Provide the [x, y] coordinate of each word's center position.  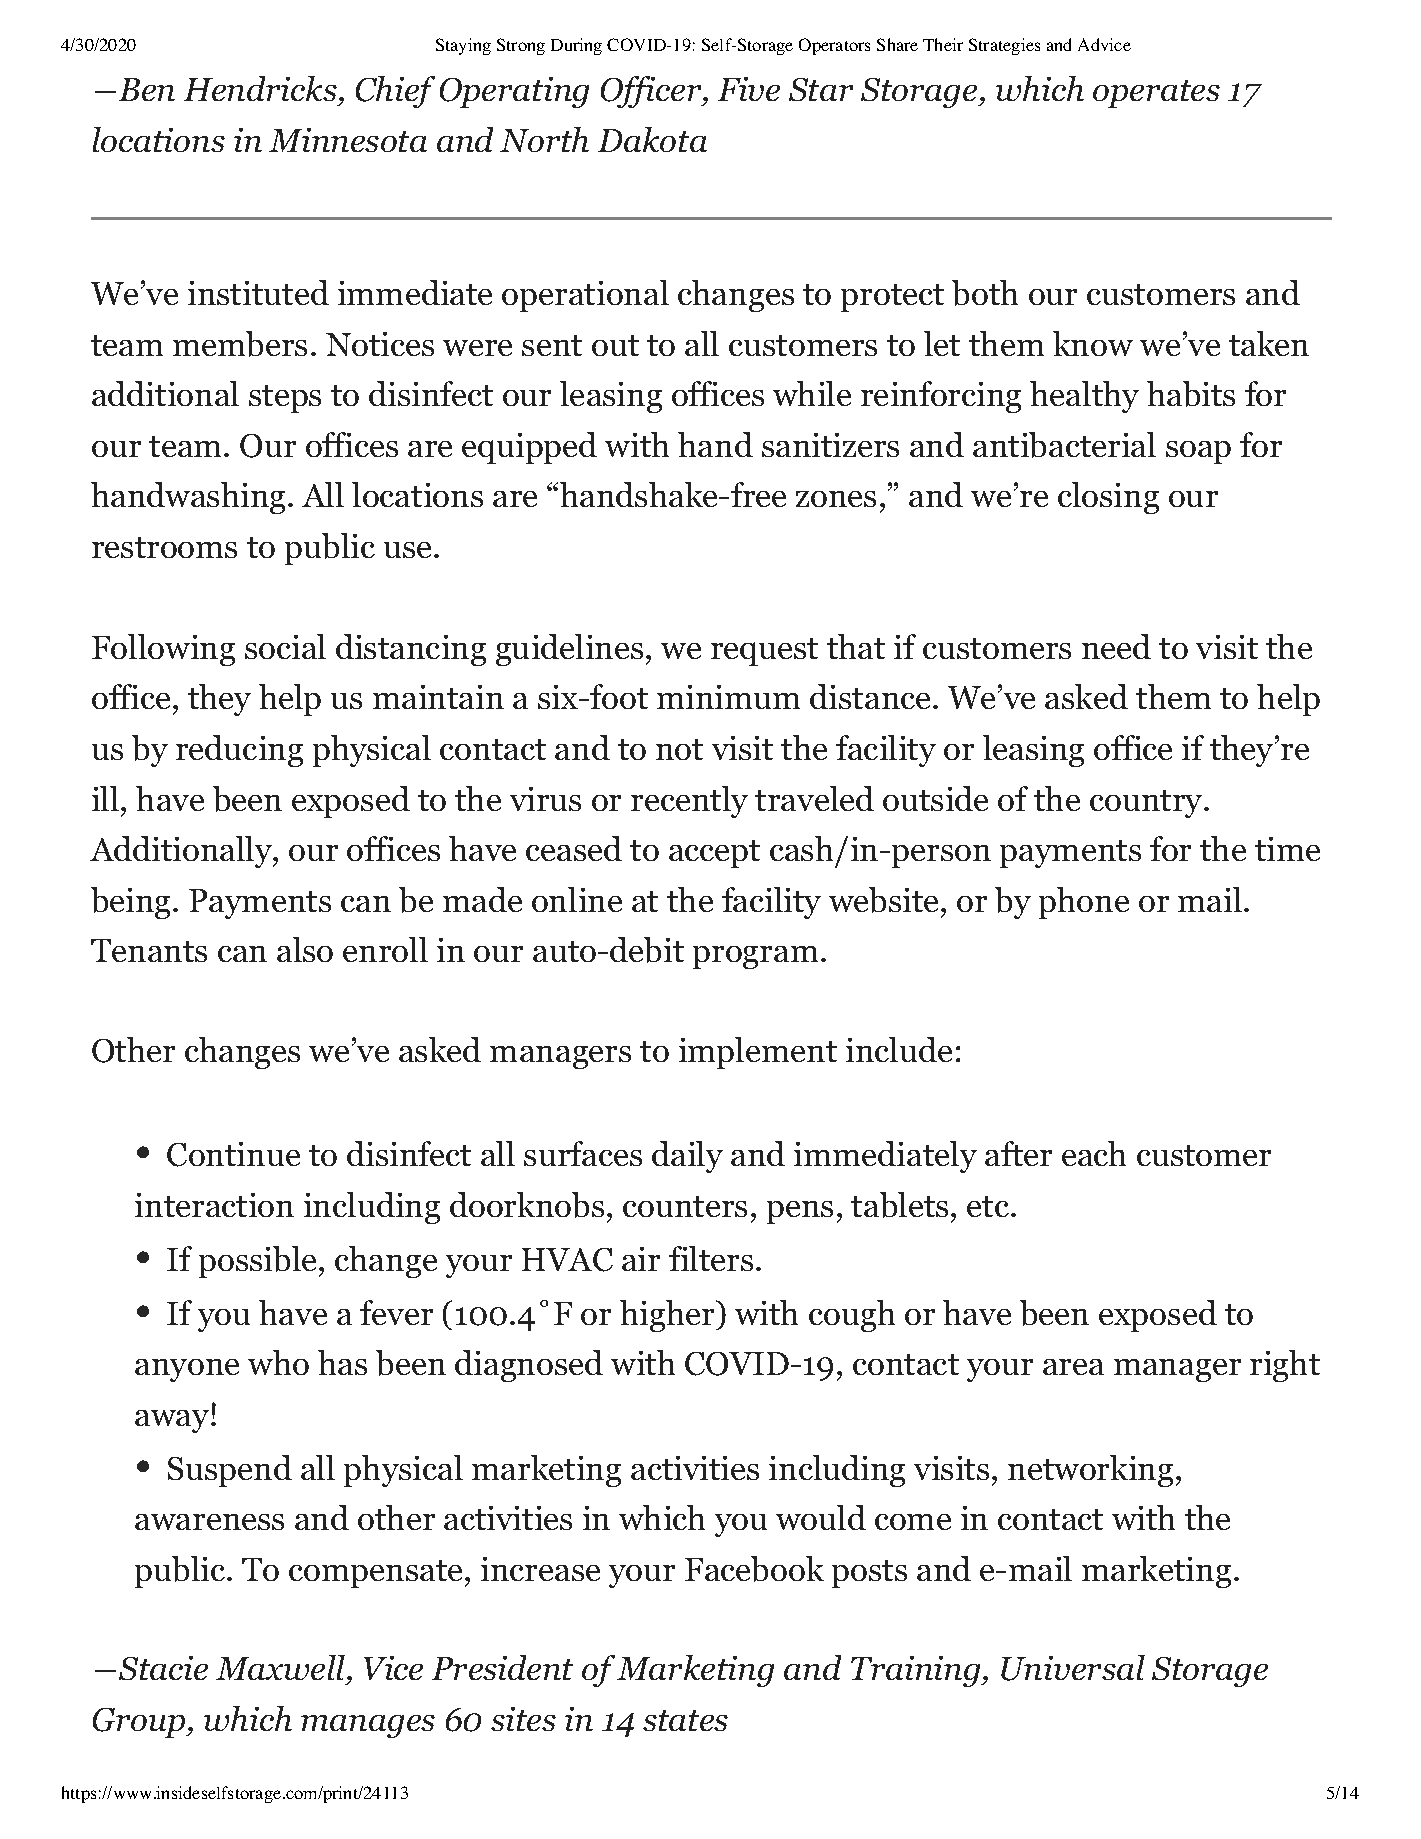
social [285, 646]
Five [749, 89]
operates [1156, 94]
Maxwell [282, 1669]
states [685, 1720]
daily [687, 1157]
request [764, 652]
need [1116, 646]
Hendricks [260, 88]
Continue [233, 1154]
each [1094, 1153]
